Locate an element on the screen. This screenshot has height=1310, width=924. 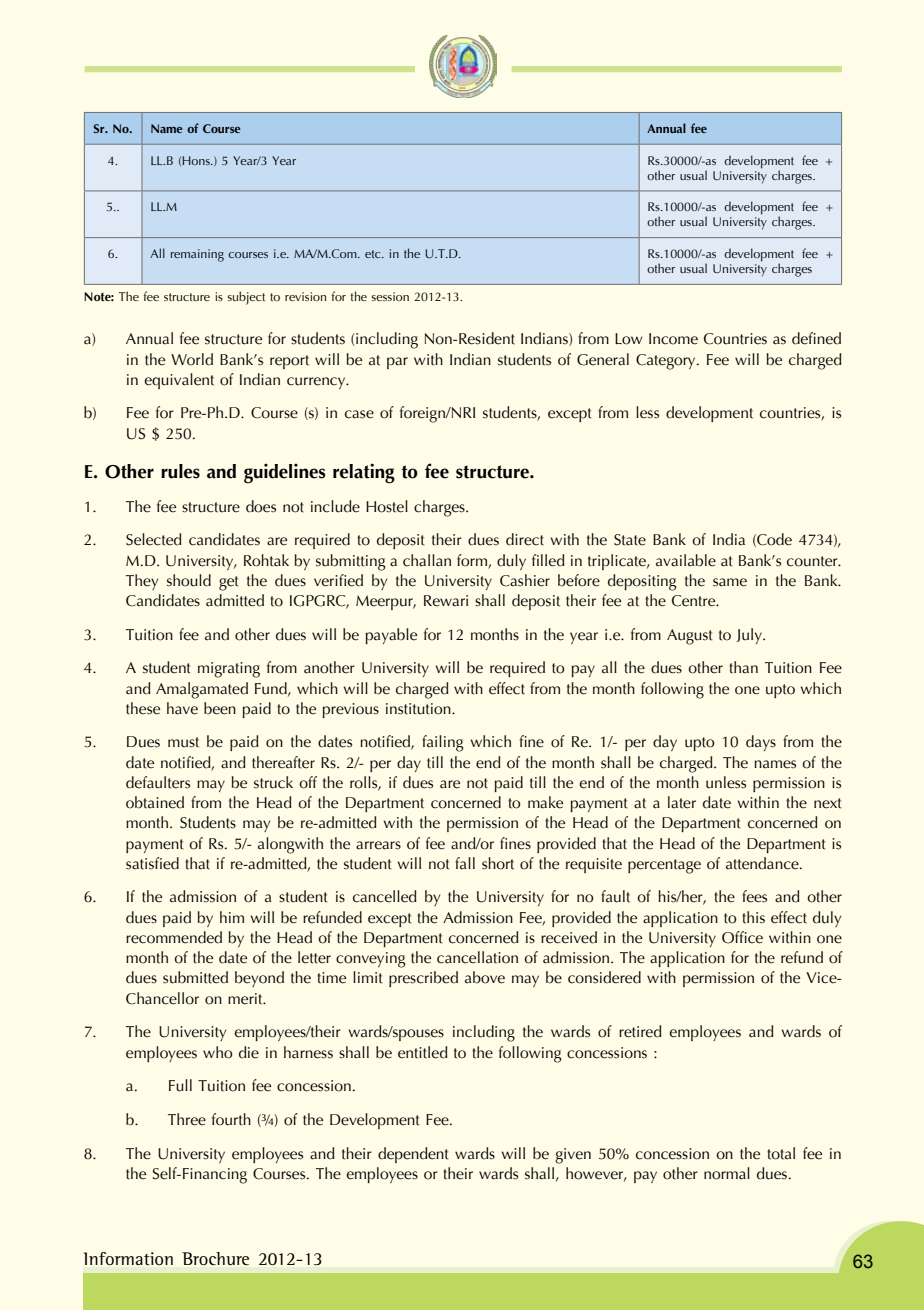
dependent is located at coordinates (413, 1155).
